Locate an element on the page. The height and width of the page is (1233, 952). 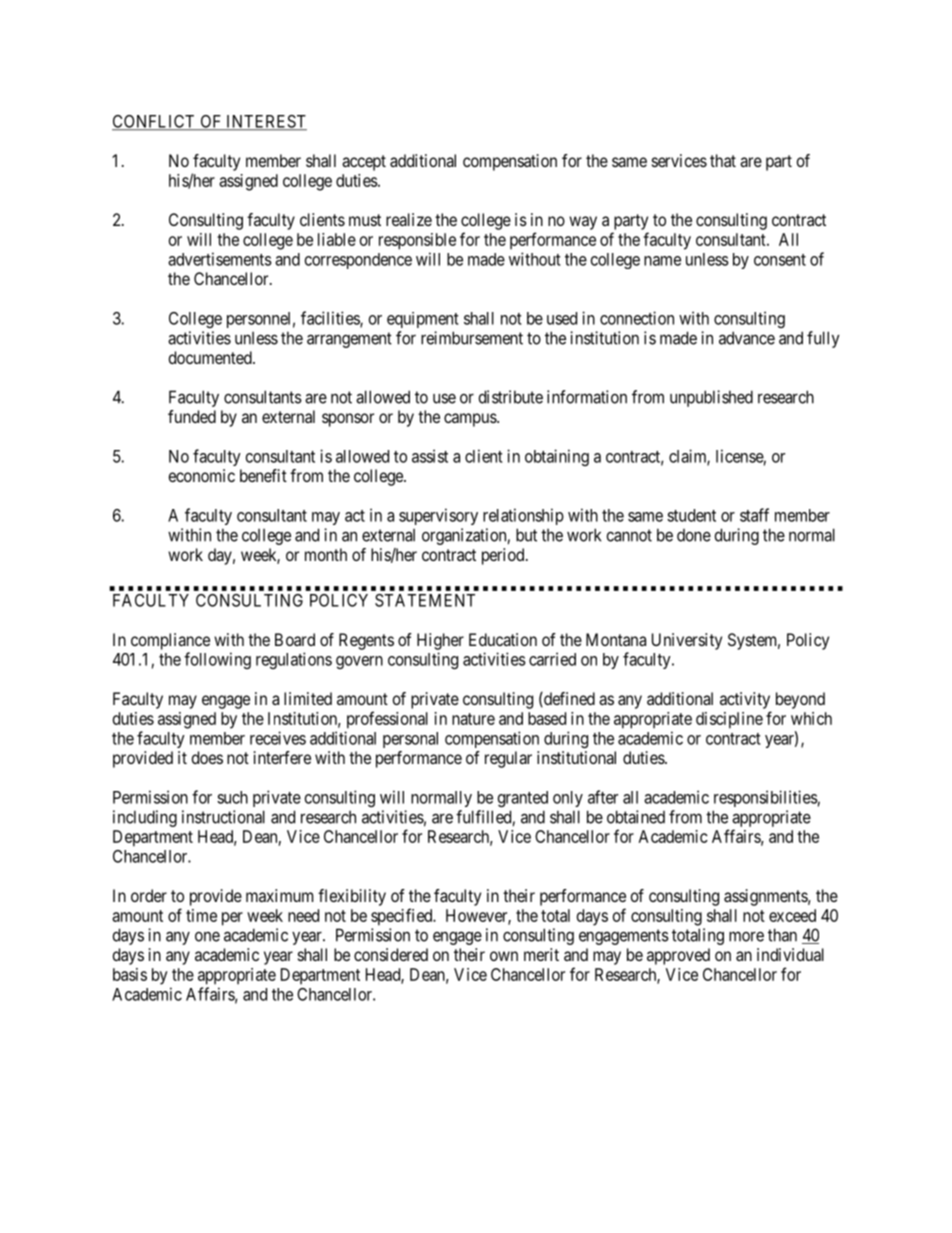
time is located at coordinates (201, 915).
